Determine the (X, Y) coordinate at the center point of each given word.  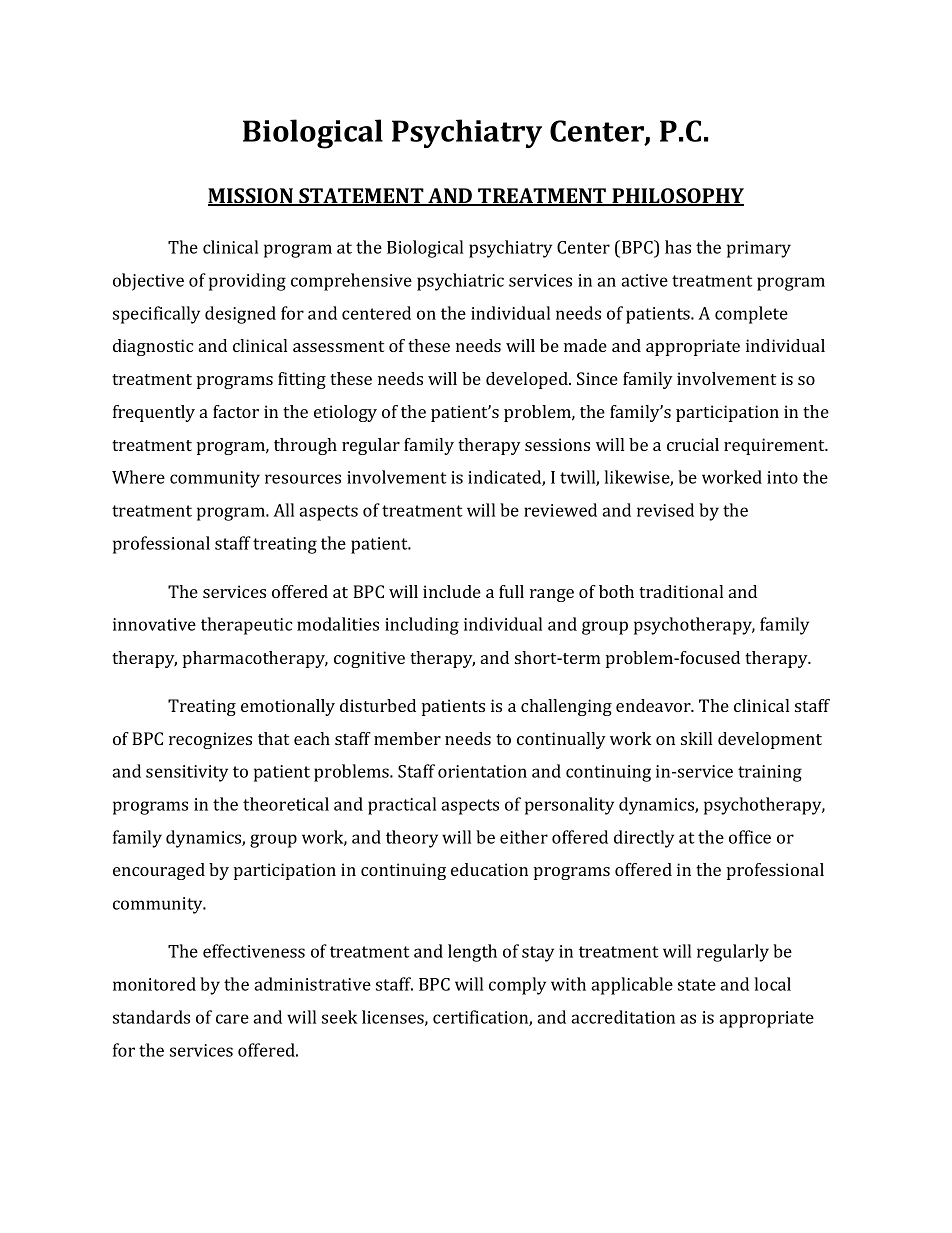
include (452, 591)
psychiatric (460, 282)
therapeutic (246, 626)
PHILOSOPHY (677, 197)
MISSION (252, 197)
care (232, 1019)
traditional (681, 591)
